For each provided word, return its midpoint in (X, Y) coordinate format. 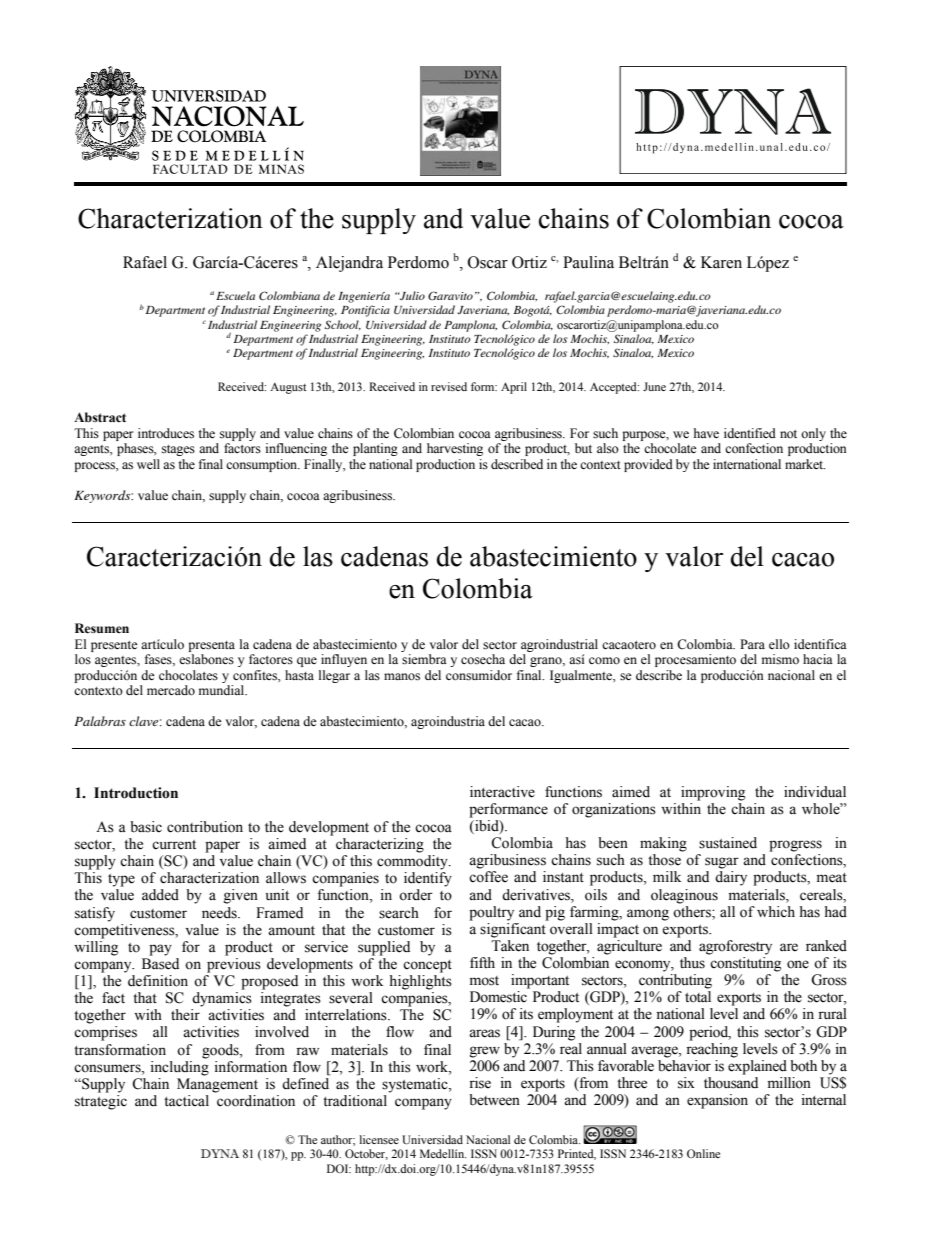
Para (752, 644)
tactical (186, 1101)
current (174, 845)
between (494, 1100)
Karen (721, 262)
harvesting (455, 449)
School (343, 325)
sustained (728, 843)
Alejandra (349, 264)
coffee (488, 877)
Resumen (102, 628)
